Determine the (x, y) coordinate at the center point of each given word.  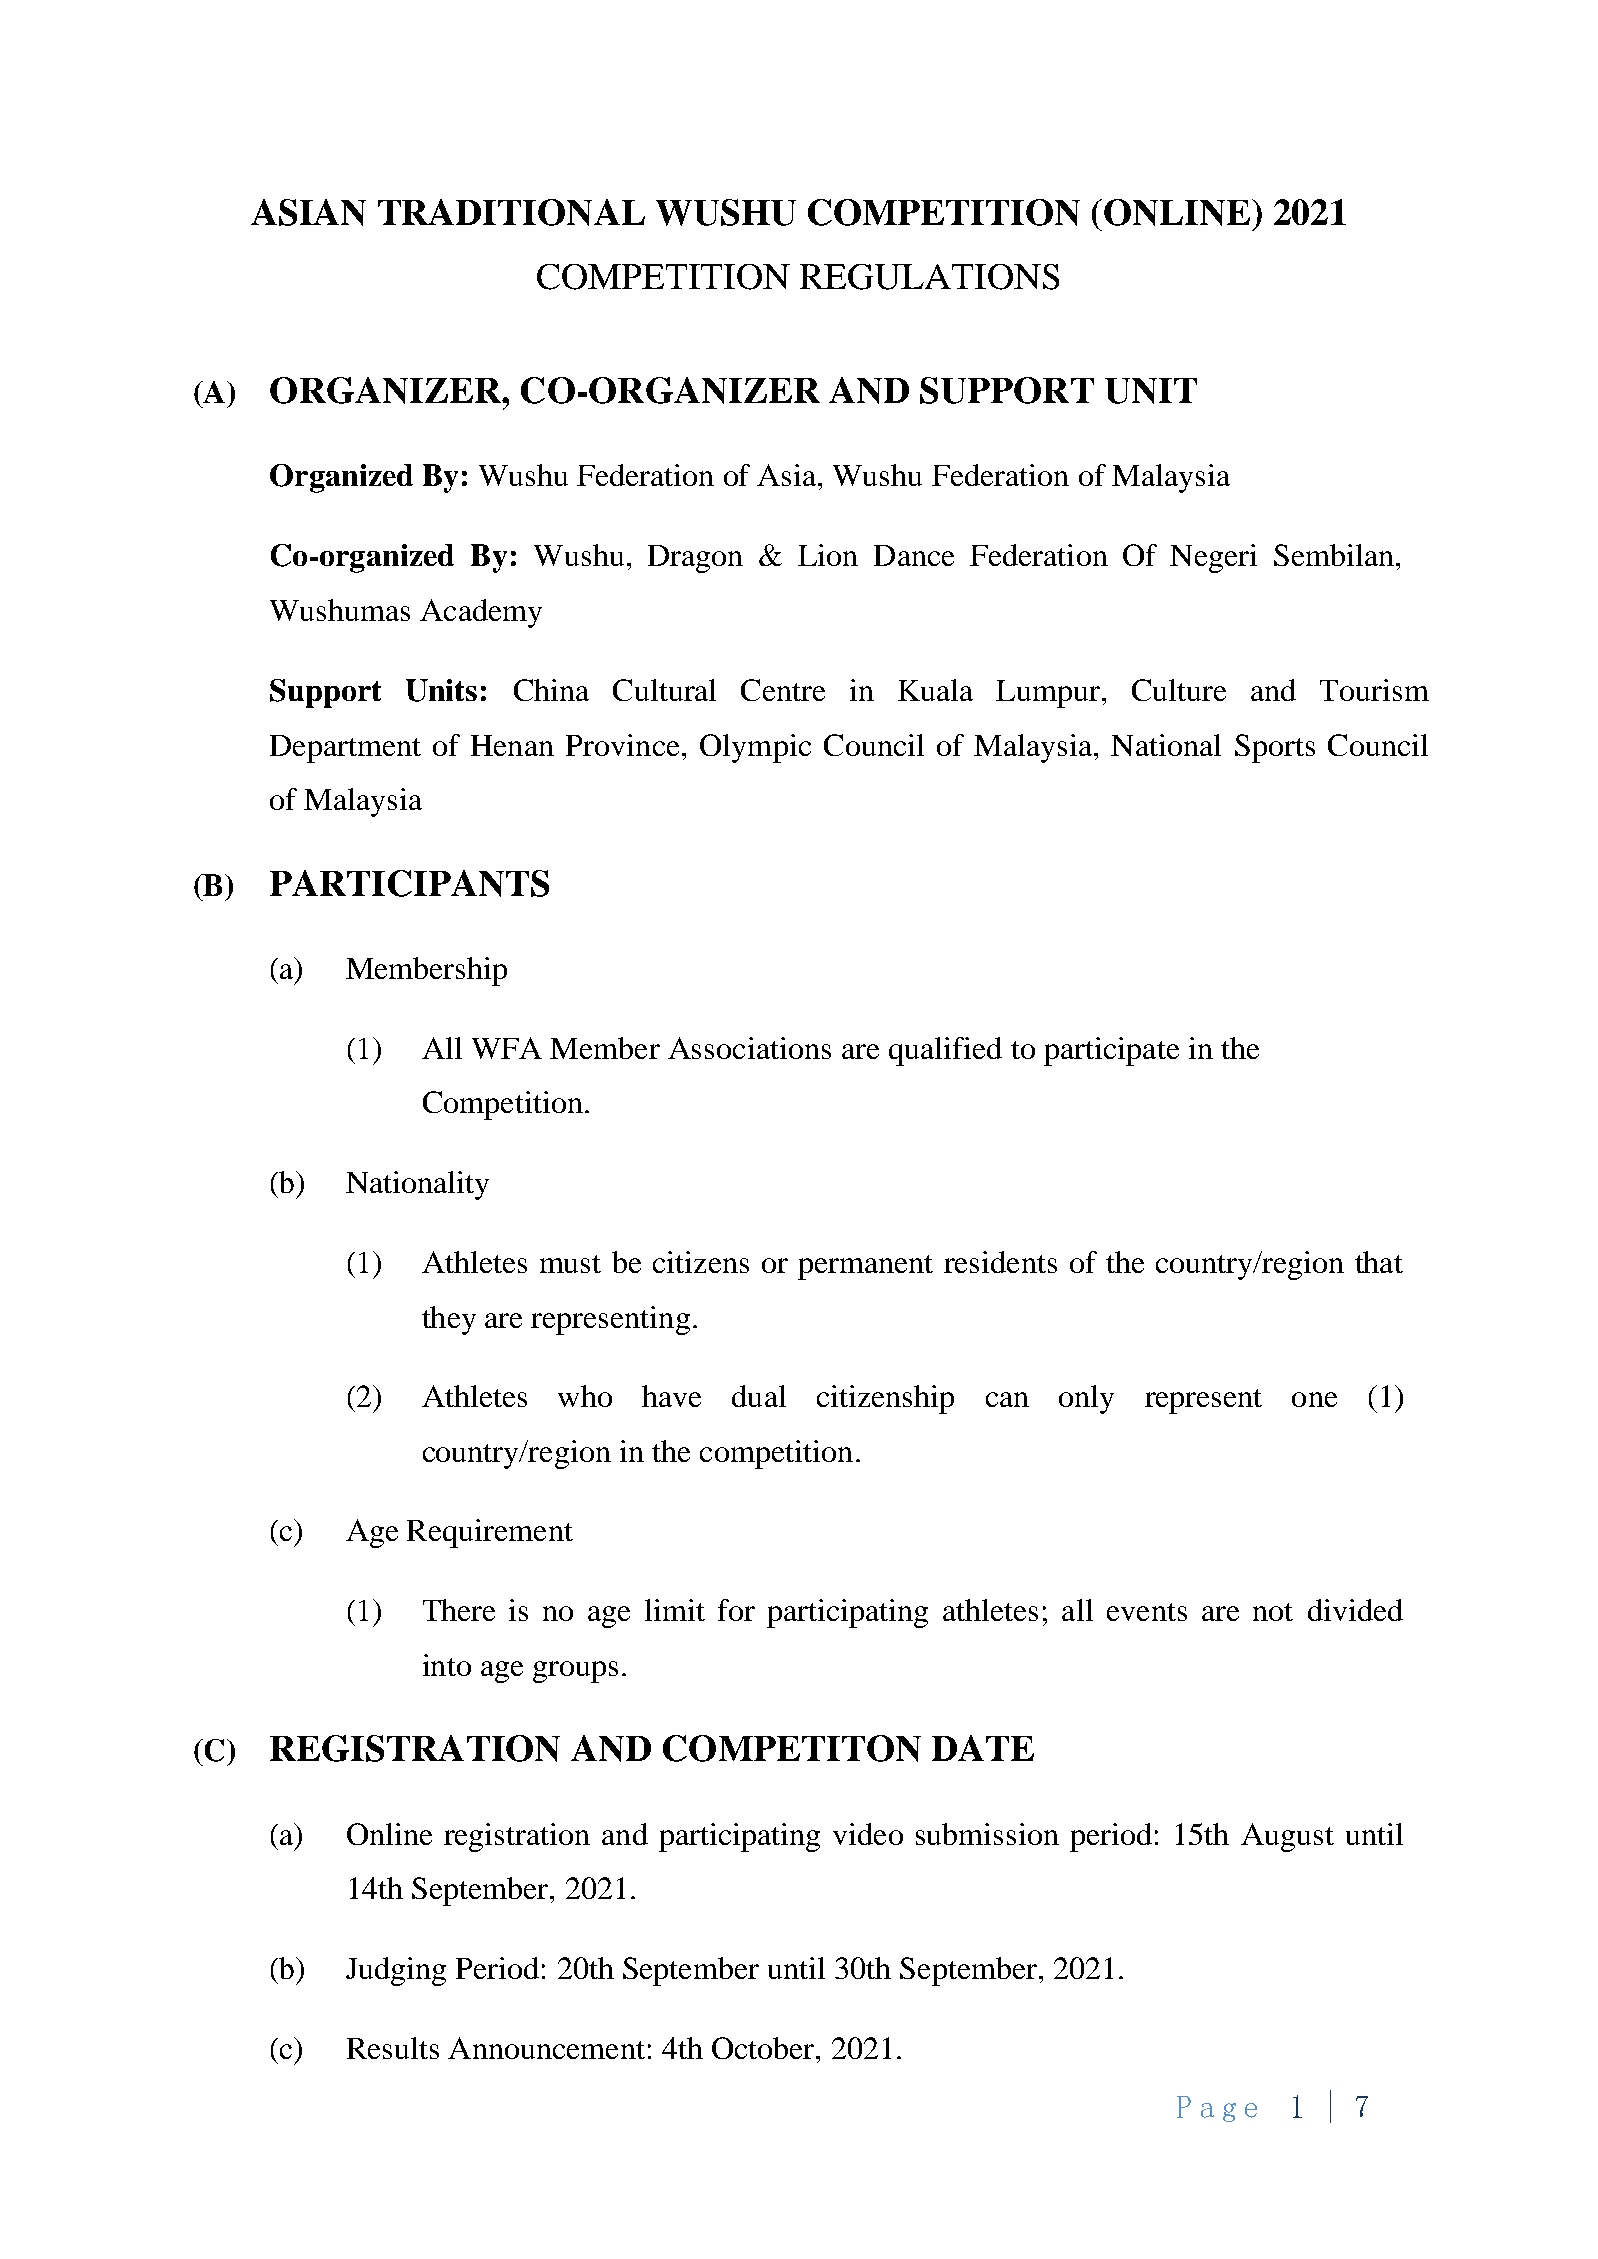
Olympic (755, 748)
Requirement (490, 1533)
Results (393, 2048)
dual (759, 1396)
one (1314, 1399)
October (764, 2048)
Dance (914, 555)
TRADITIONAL (511, 212)
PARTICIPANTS (409, 883)
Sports (1275, 748)
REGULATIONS (929, 277)
